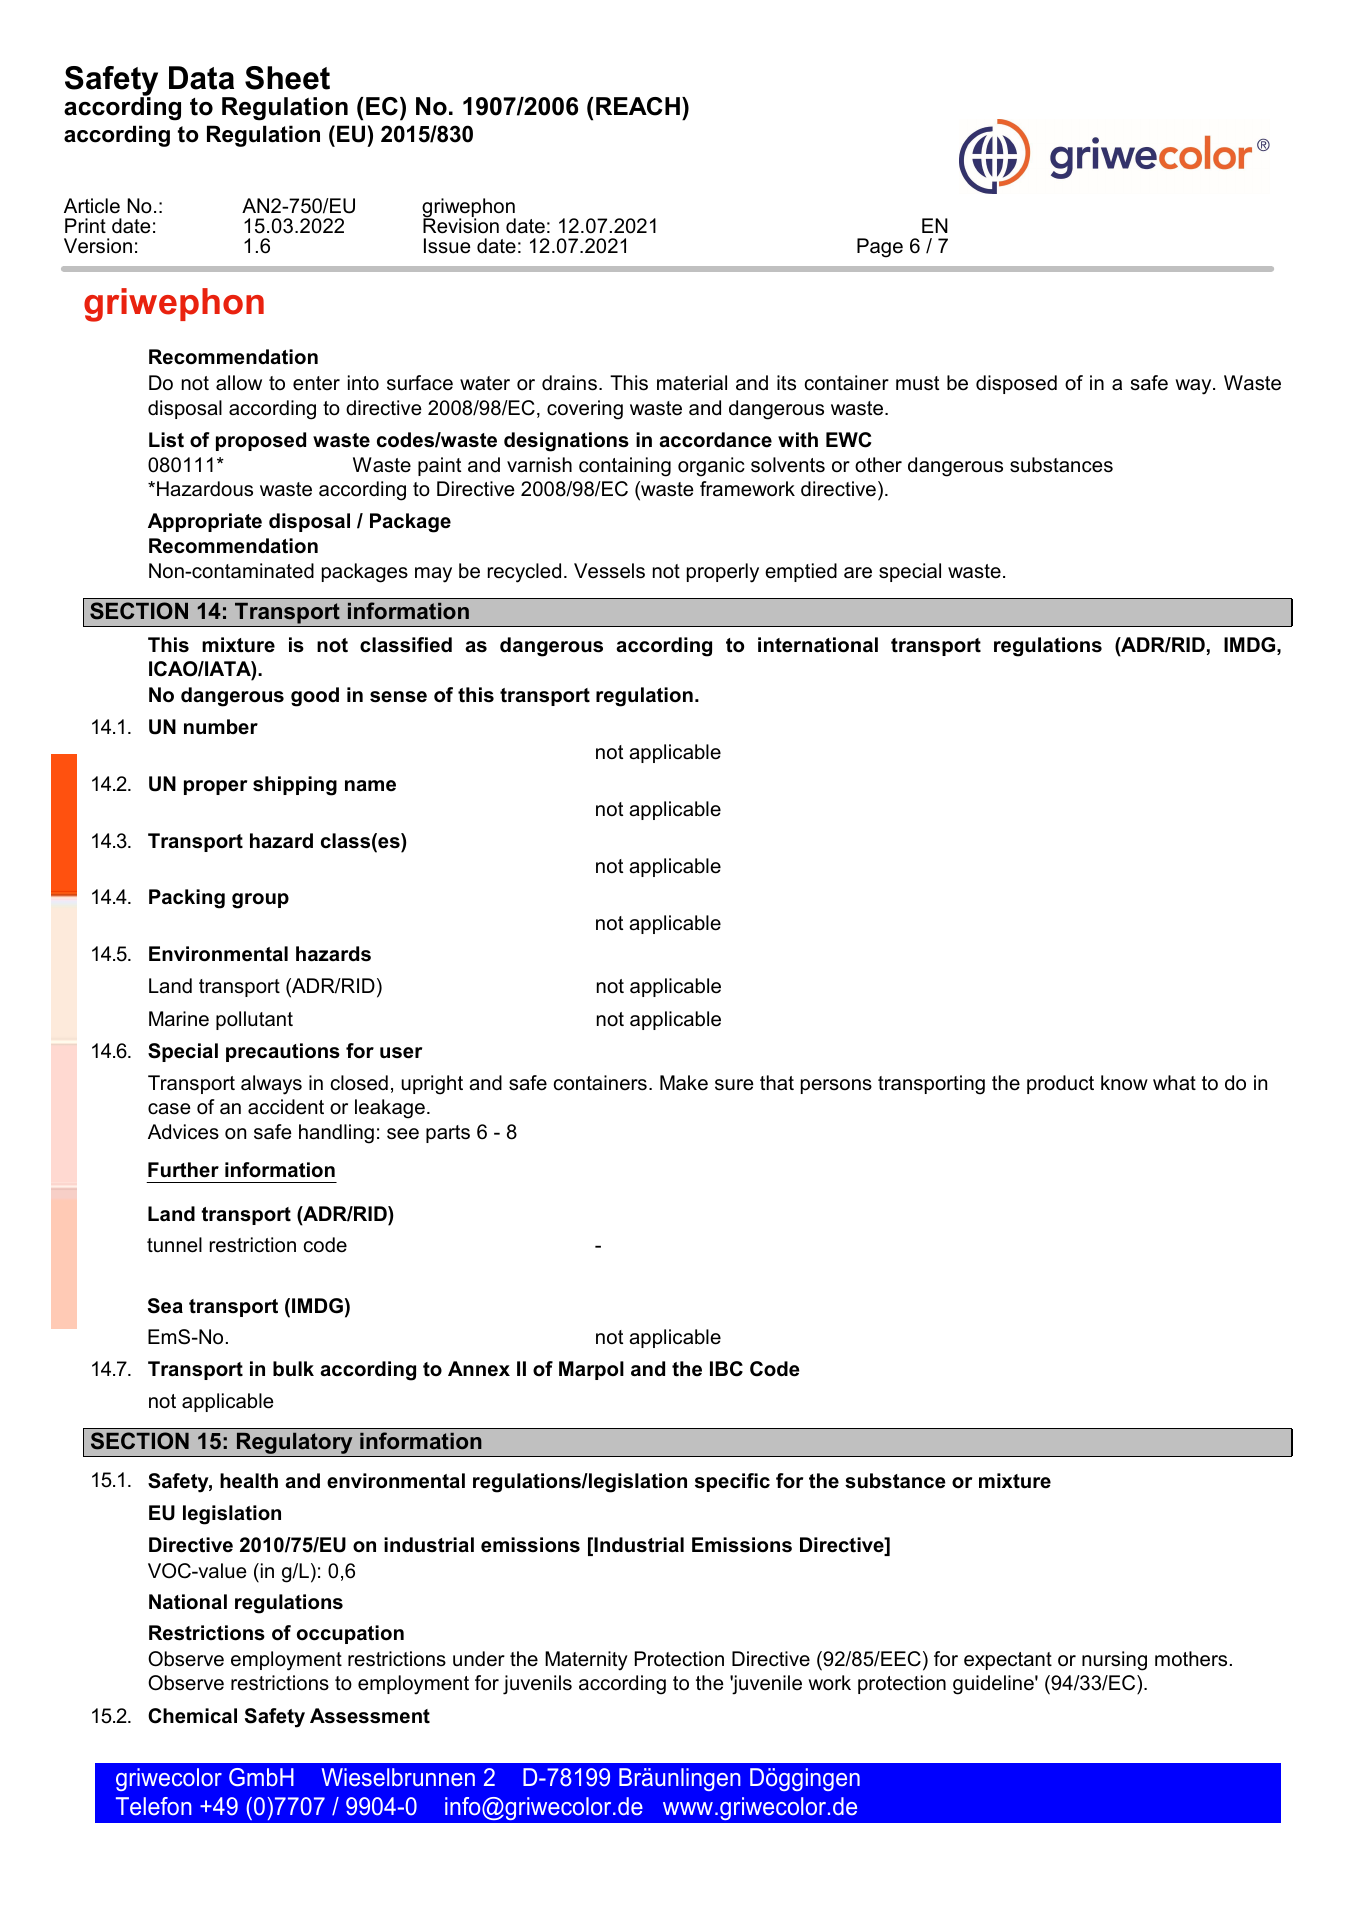 The image size is (1349, 1908). What do you see at coordinates (1008, 1661) in the screenshot?
I see `expectant` at bounding box center [1008, 1661].
